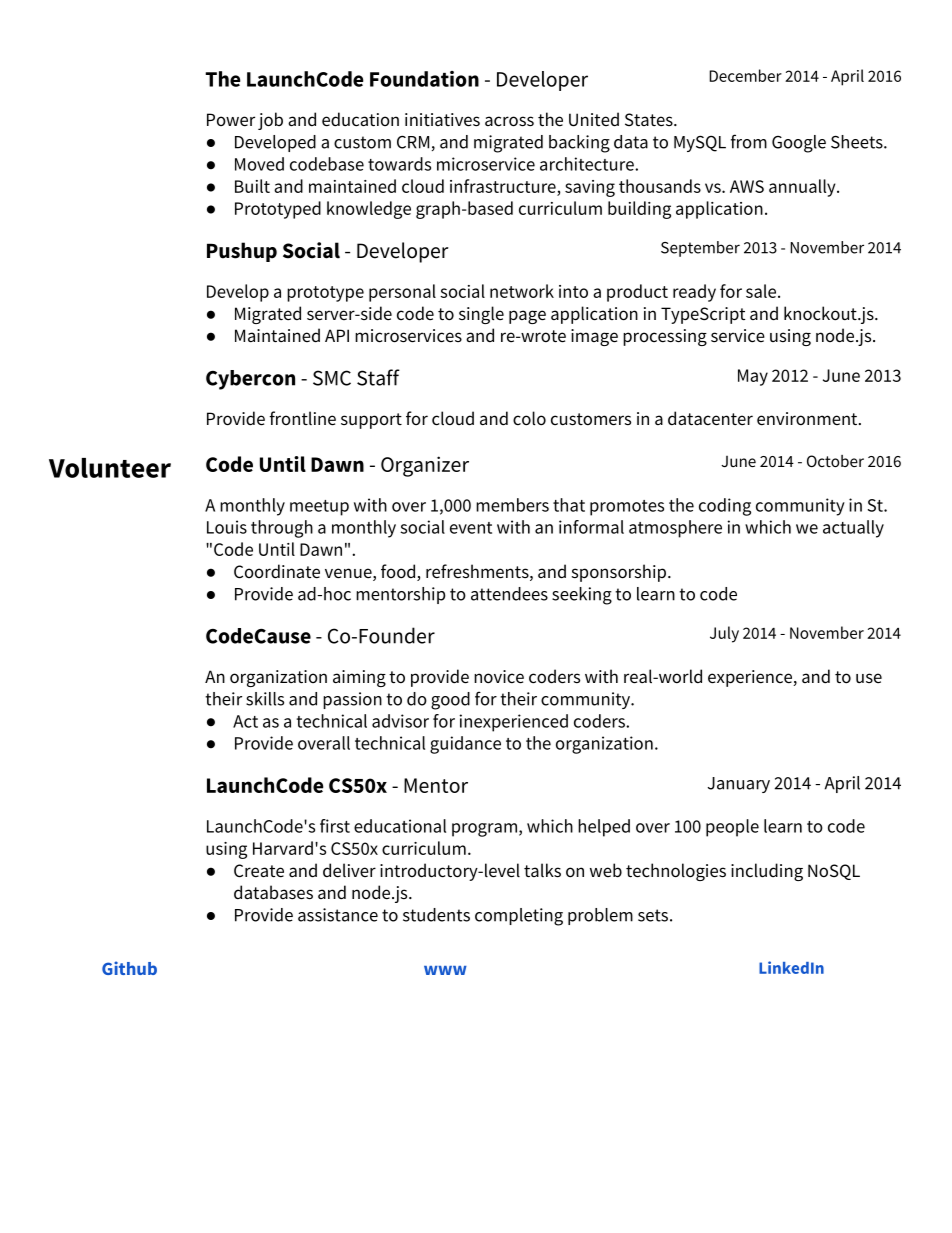 Image resolution: width=952 pixels, height=1233 pixels. What do you see at coordinates (265, 699) in the screenshot?
I see `skills` at bounding box center [265, 699].
